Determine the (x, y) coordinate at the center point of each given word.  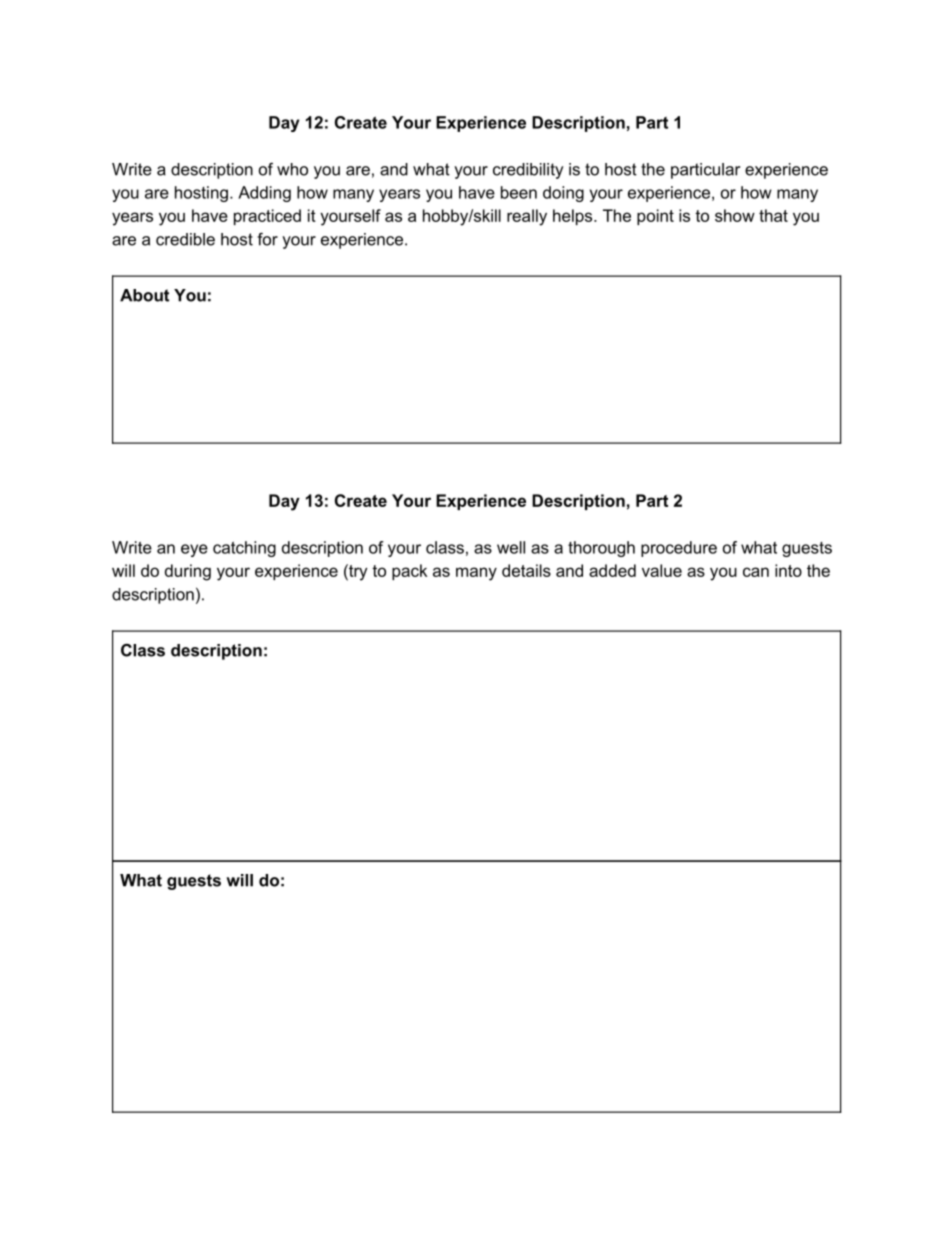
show (735, 215)
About (144, 295)
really (527, 217)
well (511, 547)
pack (409, 572)
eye (194, 550)
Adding (264, 194)
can (756, 572)
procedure (679, 549)
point (655, 217)
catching (244, 549)
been (519, 192)
